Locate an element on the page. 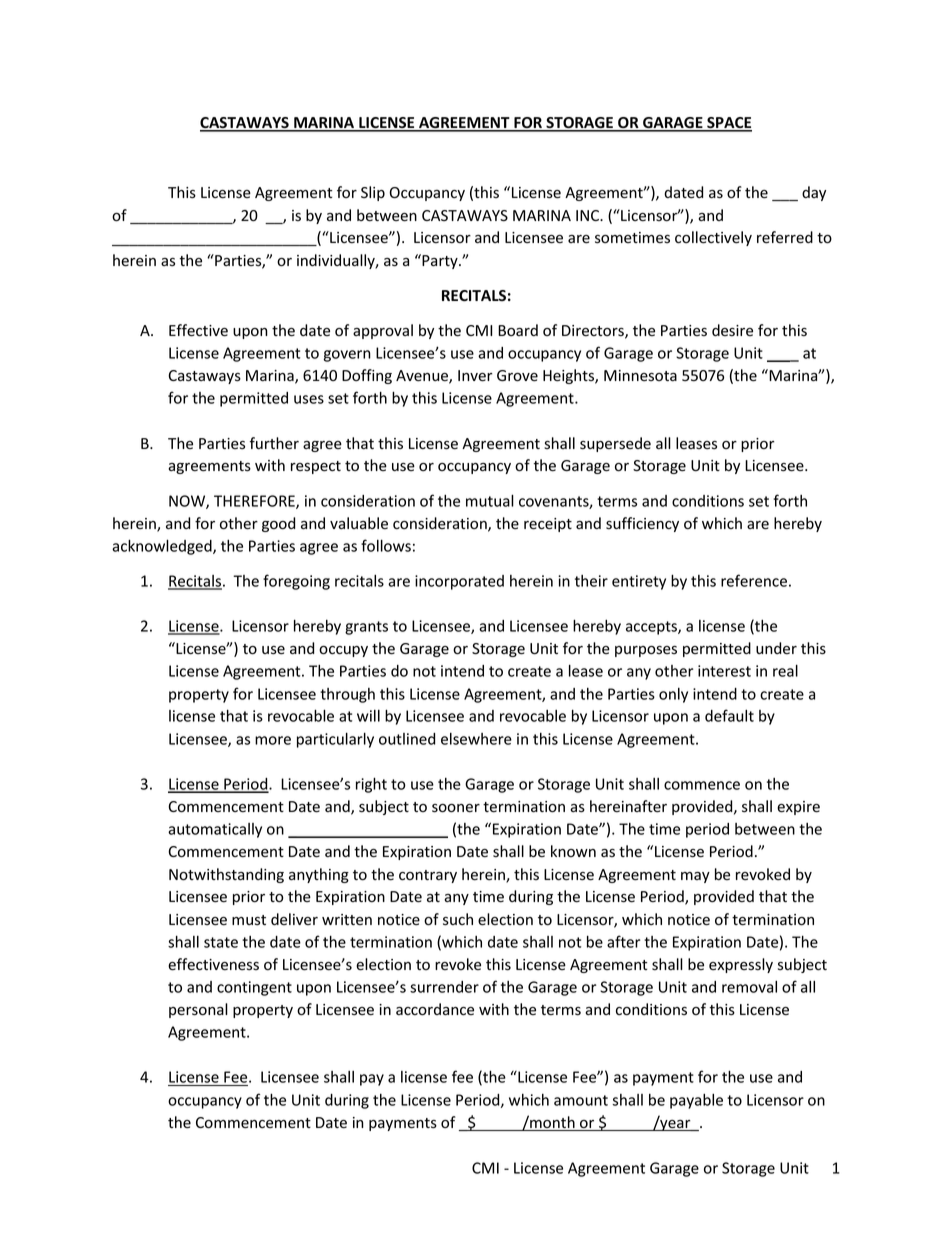 The width and height of the page is (952, 1233). reference is located at coordinates (754, 580).
